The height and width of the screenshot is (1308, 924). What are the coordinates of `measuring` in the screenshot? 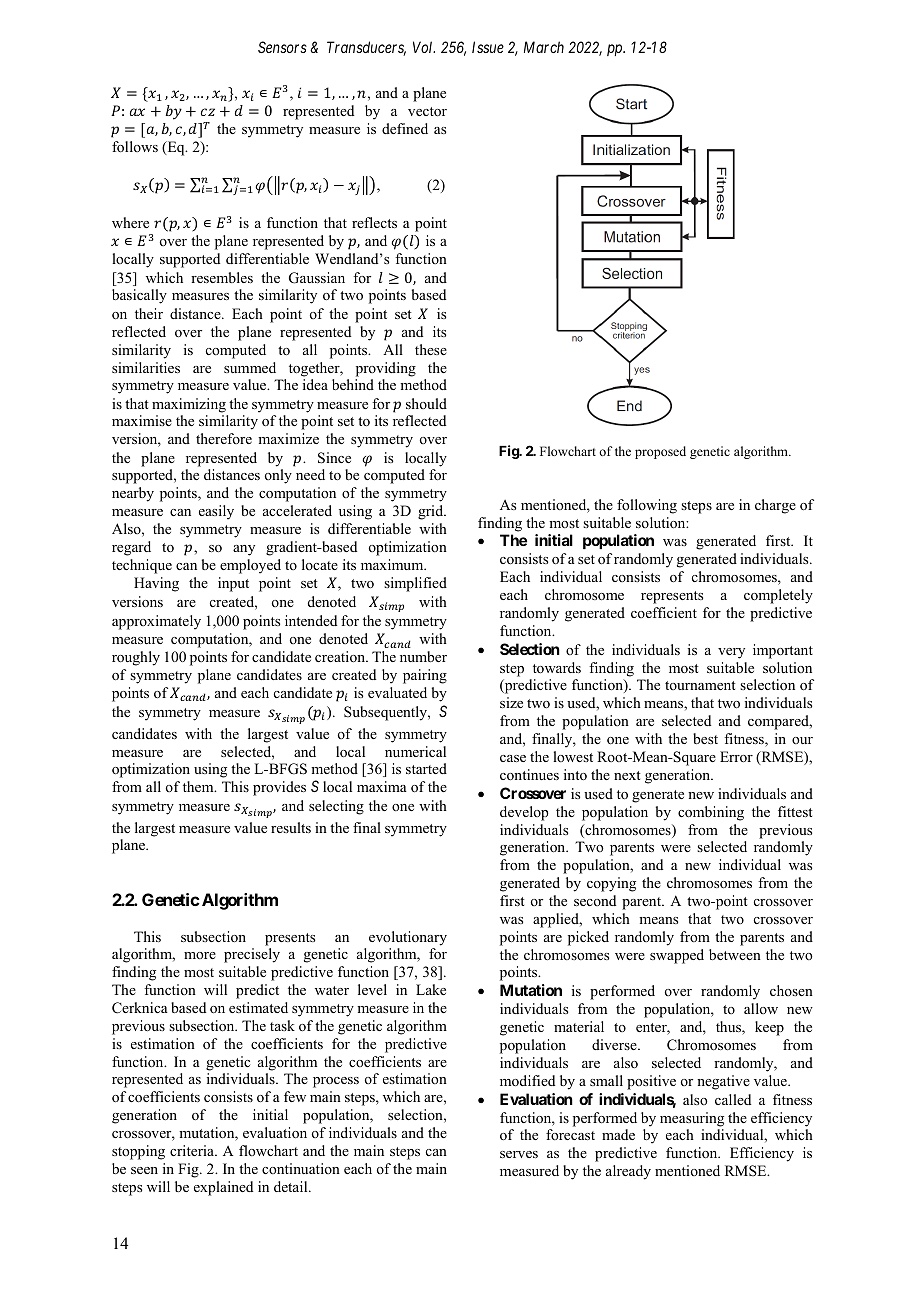 It's located at (692, 1119).
